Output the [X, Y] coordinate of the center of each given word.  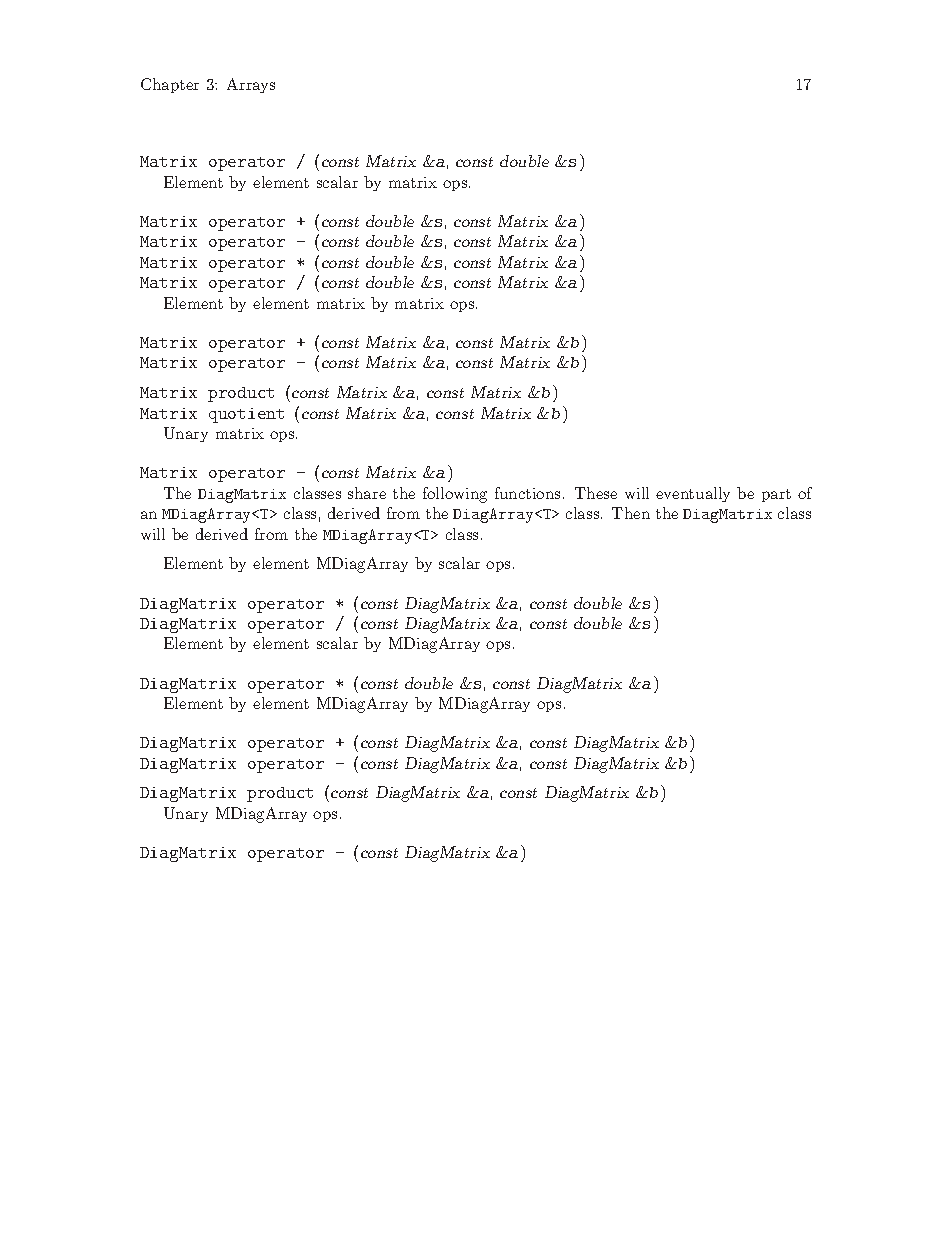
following [455, 495]
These [596, 493]
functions [527, 493]
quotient [246, 415]
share [367, 493]
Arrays [251, 85]
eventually [693, 494]
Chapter [170, 85]
